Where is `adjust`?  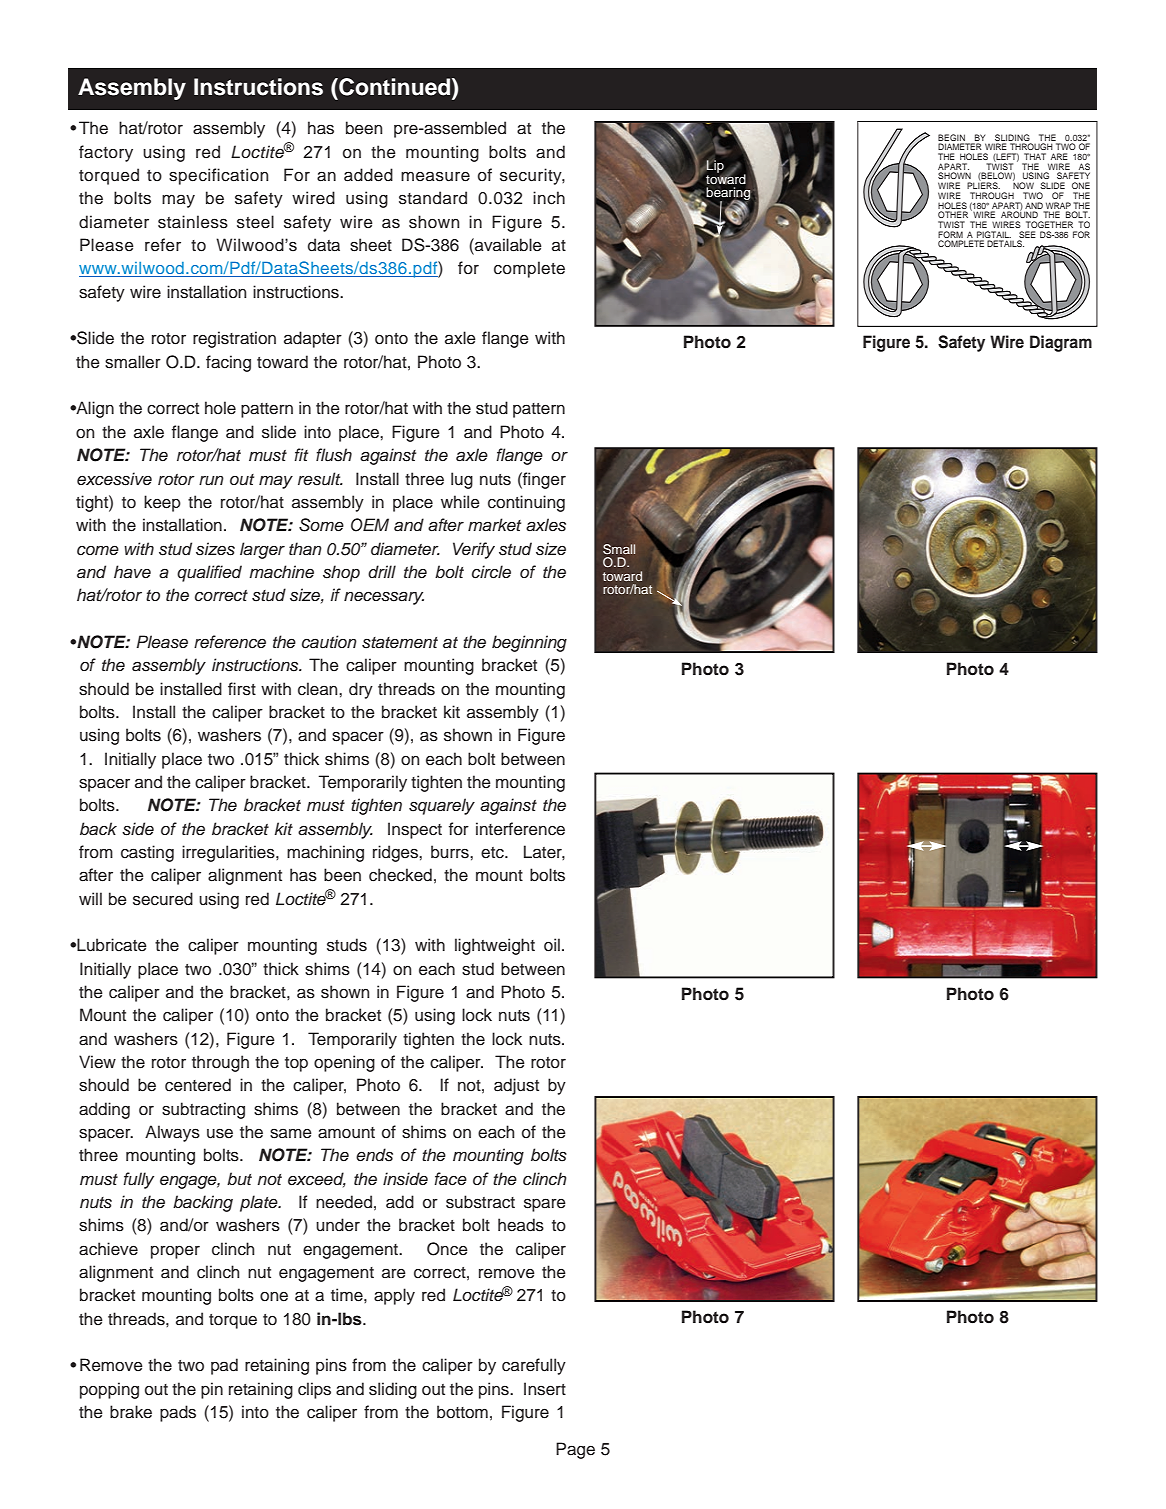
adjust is located at coordinates (516, 1086).
